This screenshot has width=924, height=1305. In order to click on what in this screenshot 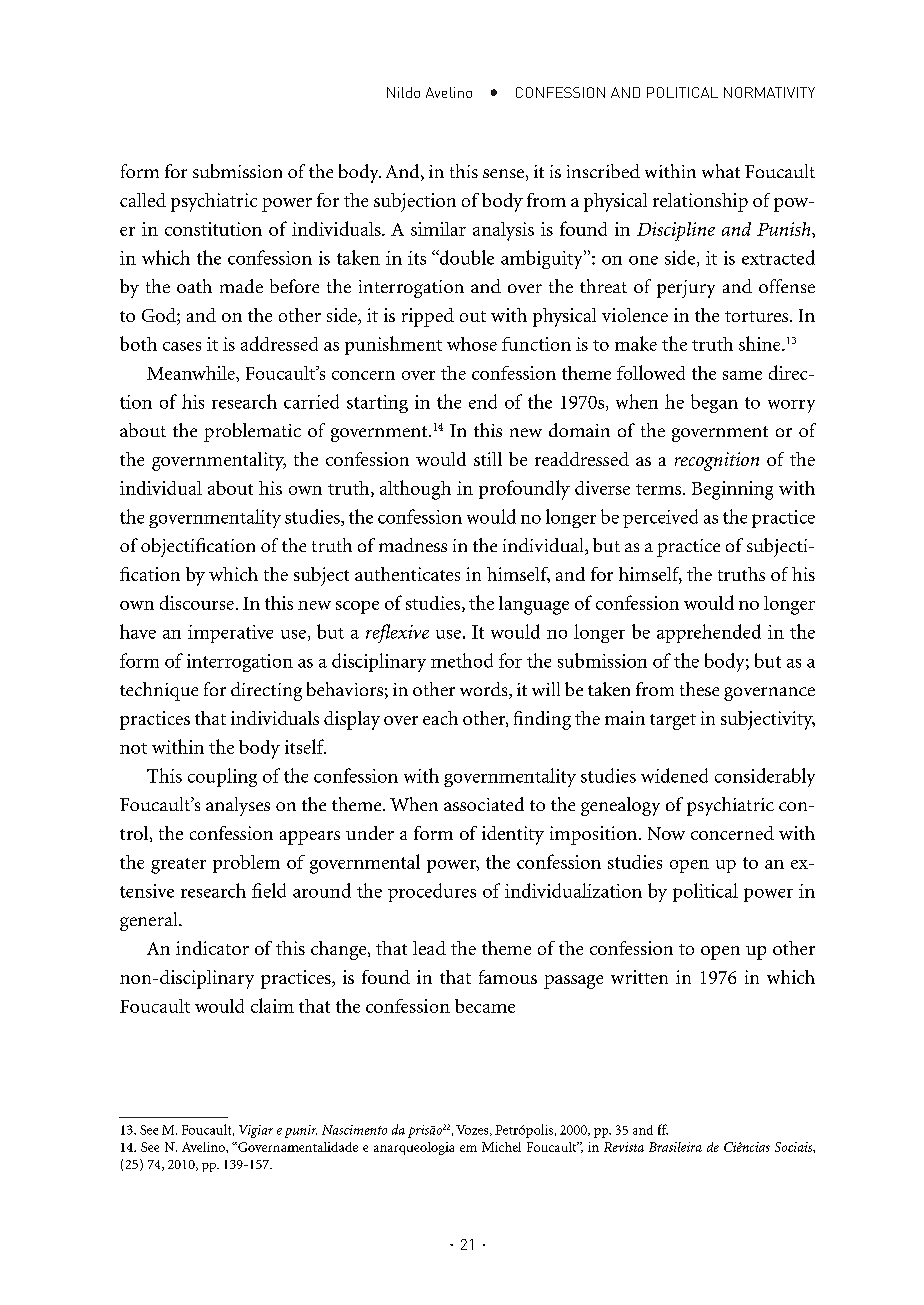, I will do `click(721, 171)`.
